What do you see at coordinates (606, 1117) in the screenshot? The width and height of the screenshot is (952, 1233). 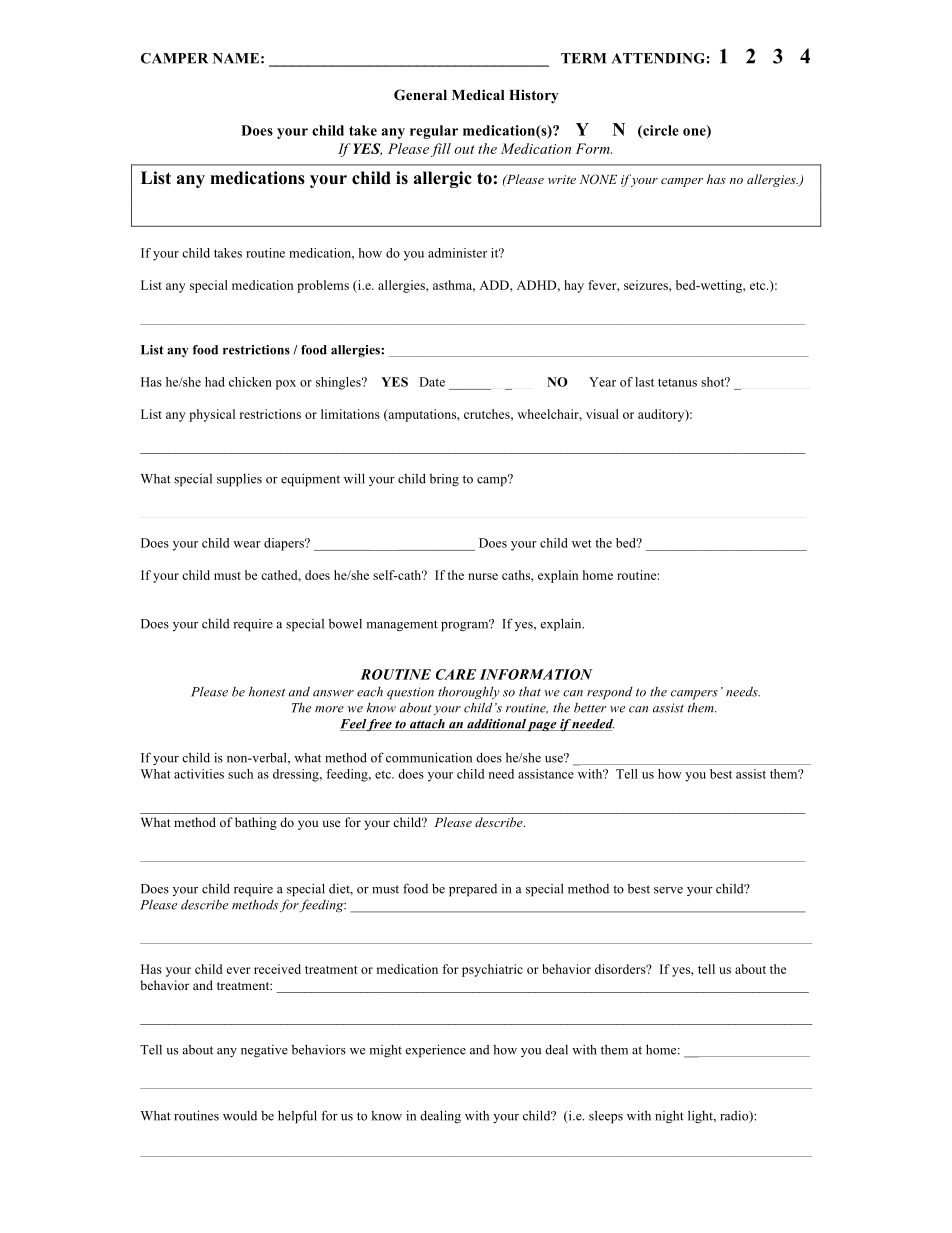 I see `sleeps` at bounding box center [606, 1117].
